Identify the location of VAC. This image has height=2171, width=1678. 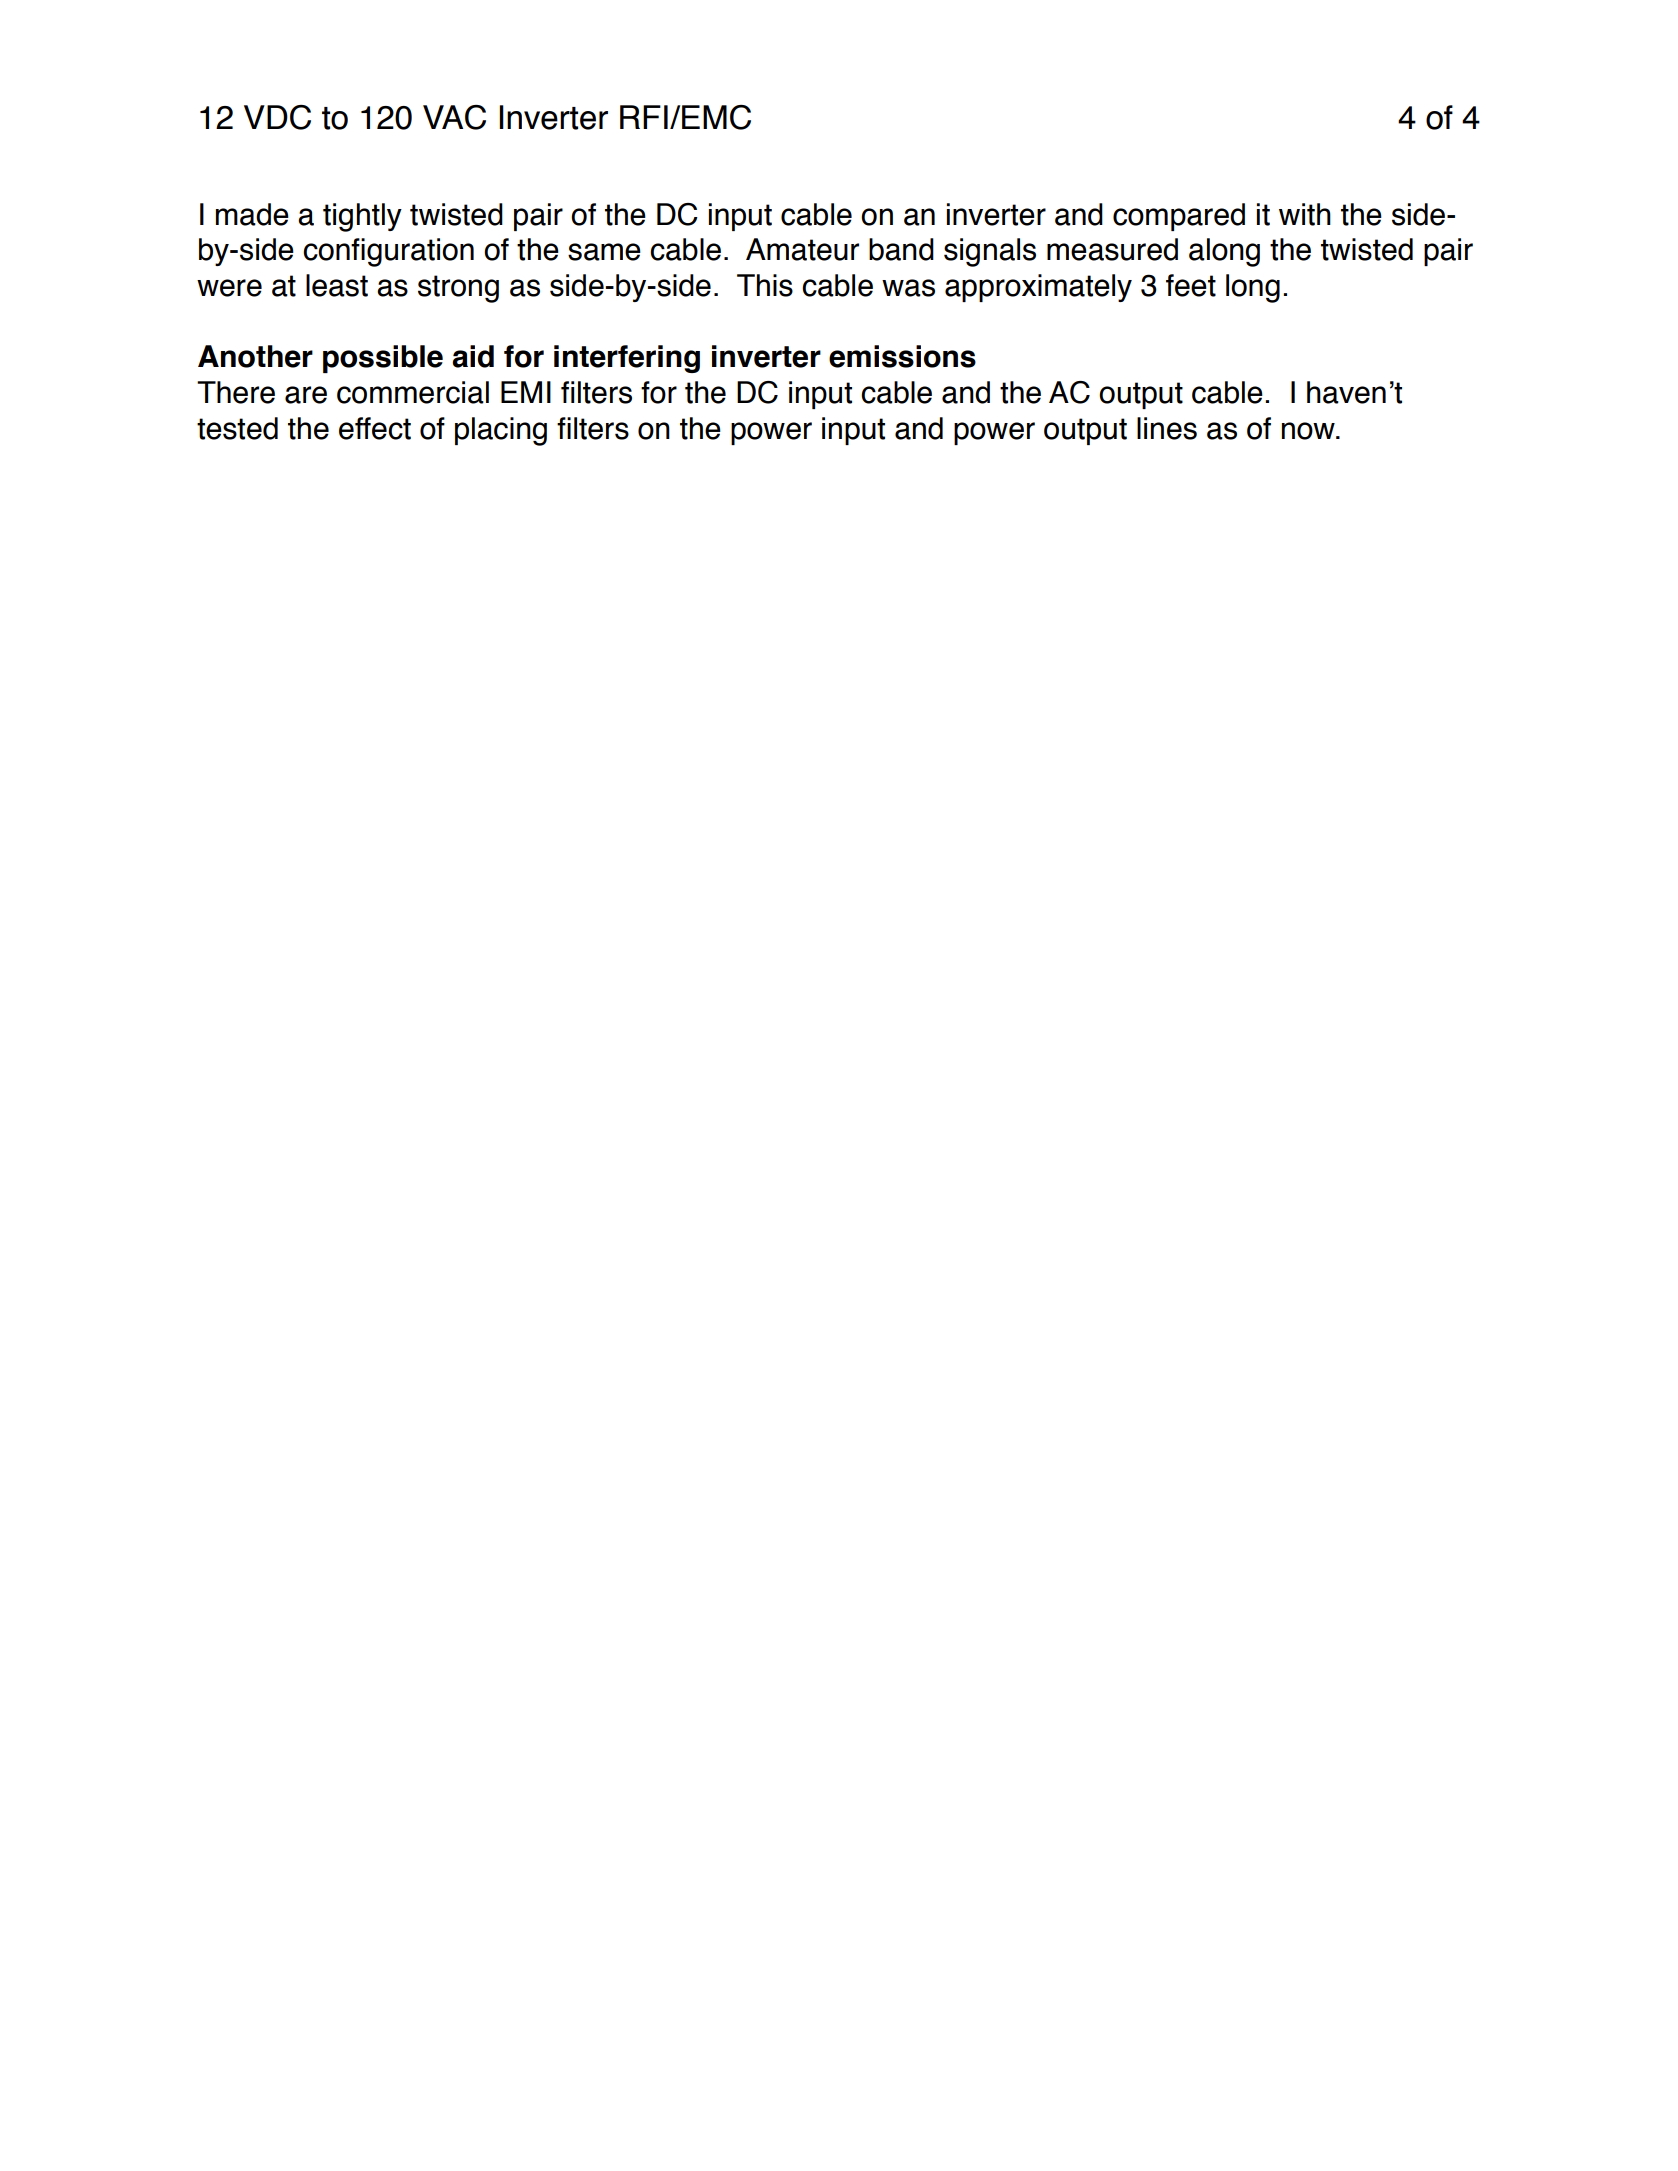
(454, 117).
